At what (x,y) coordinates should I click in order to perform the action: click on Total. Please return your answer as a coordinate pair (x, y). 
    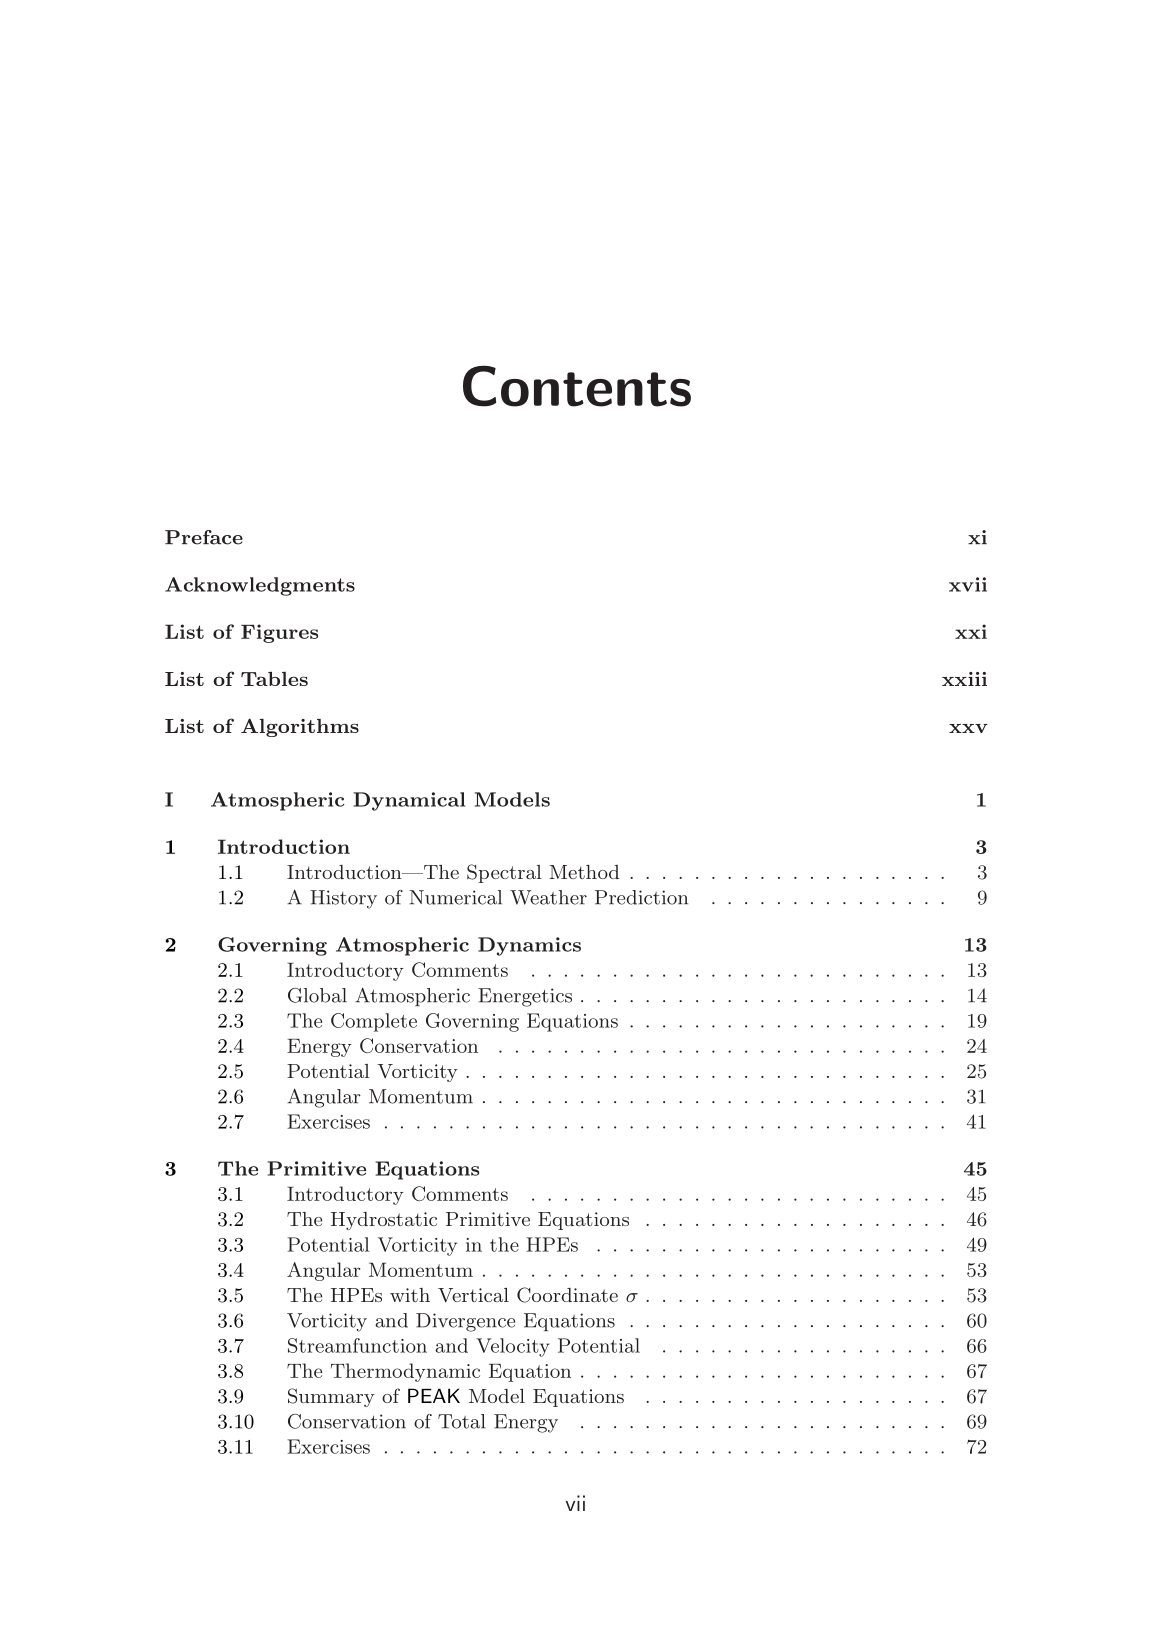
    Looking at the image, I should click on (462, 1421).
